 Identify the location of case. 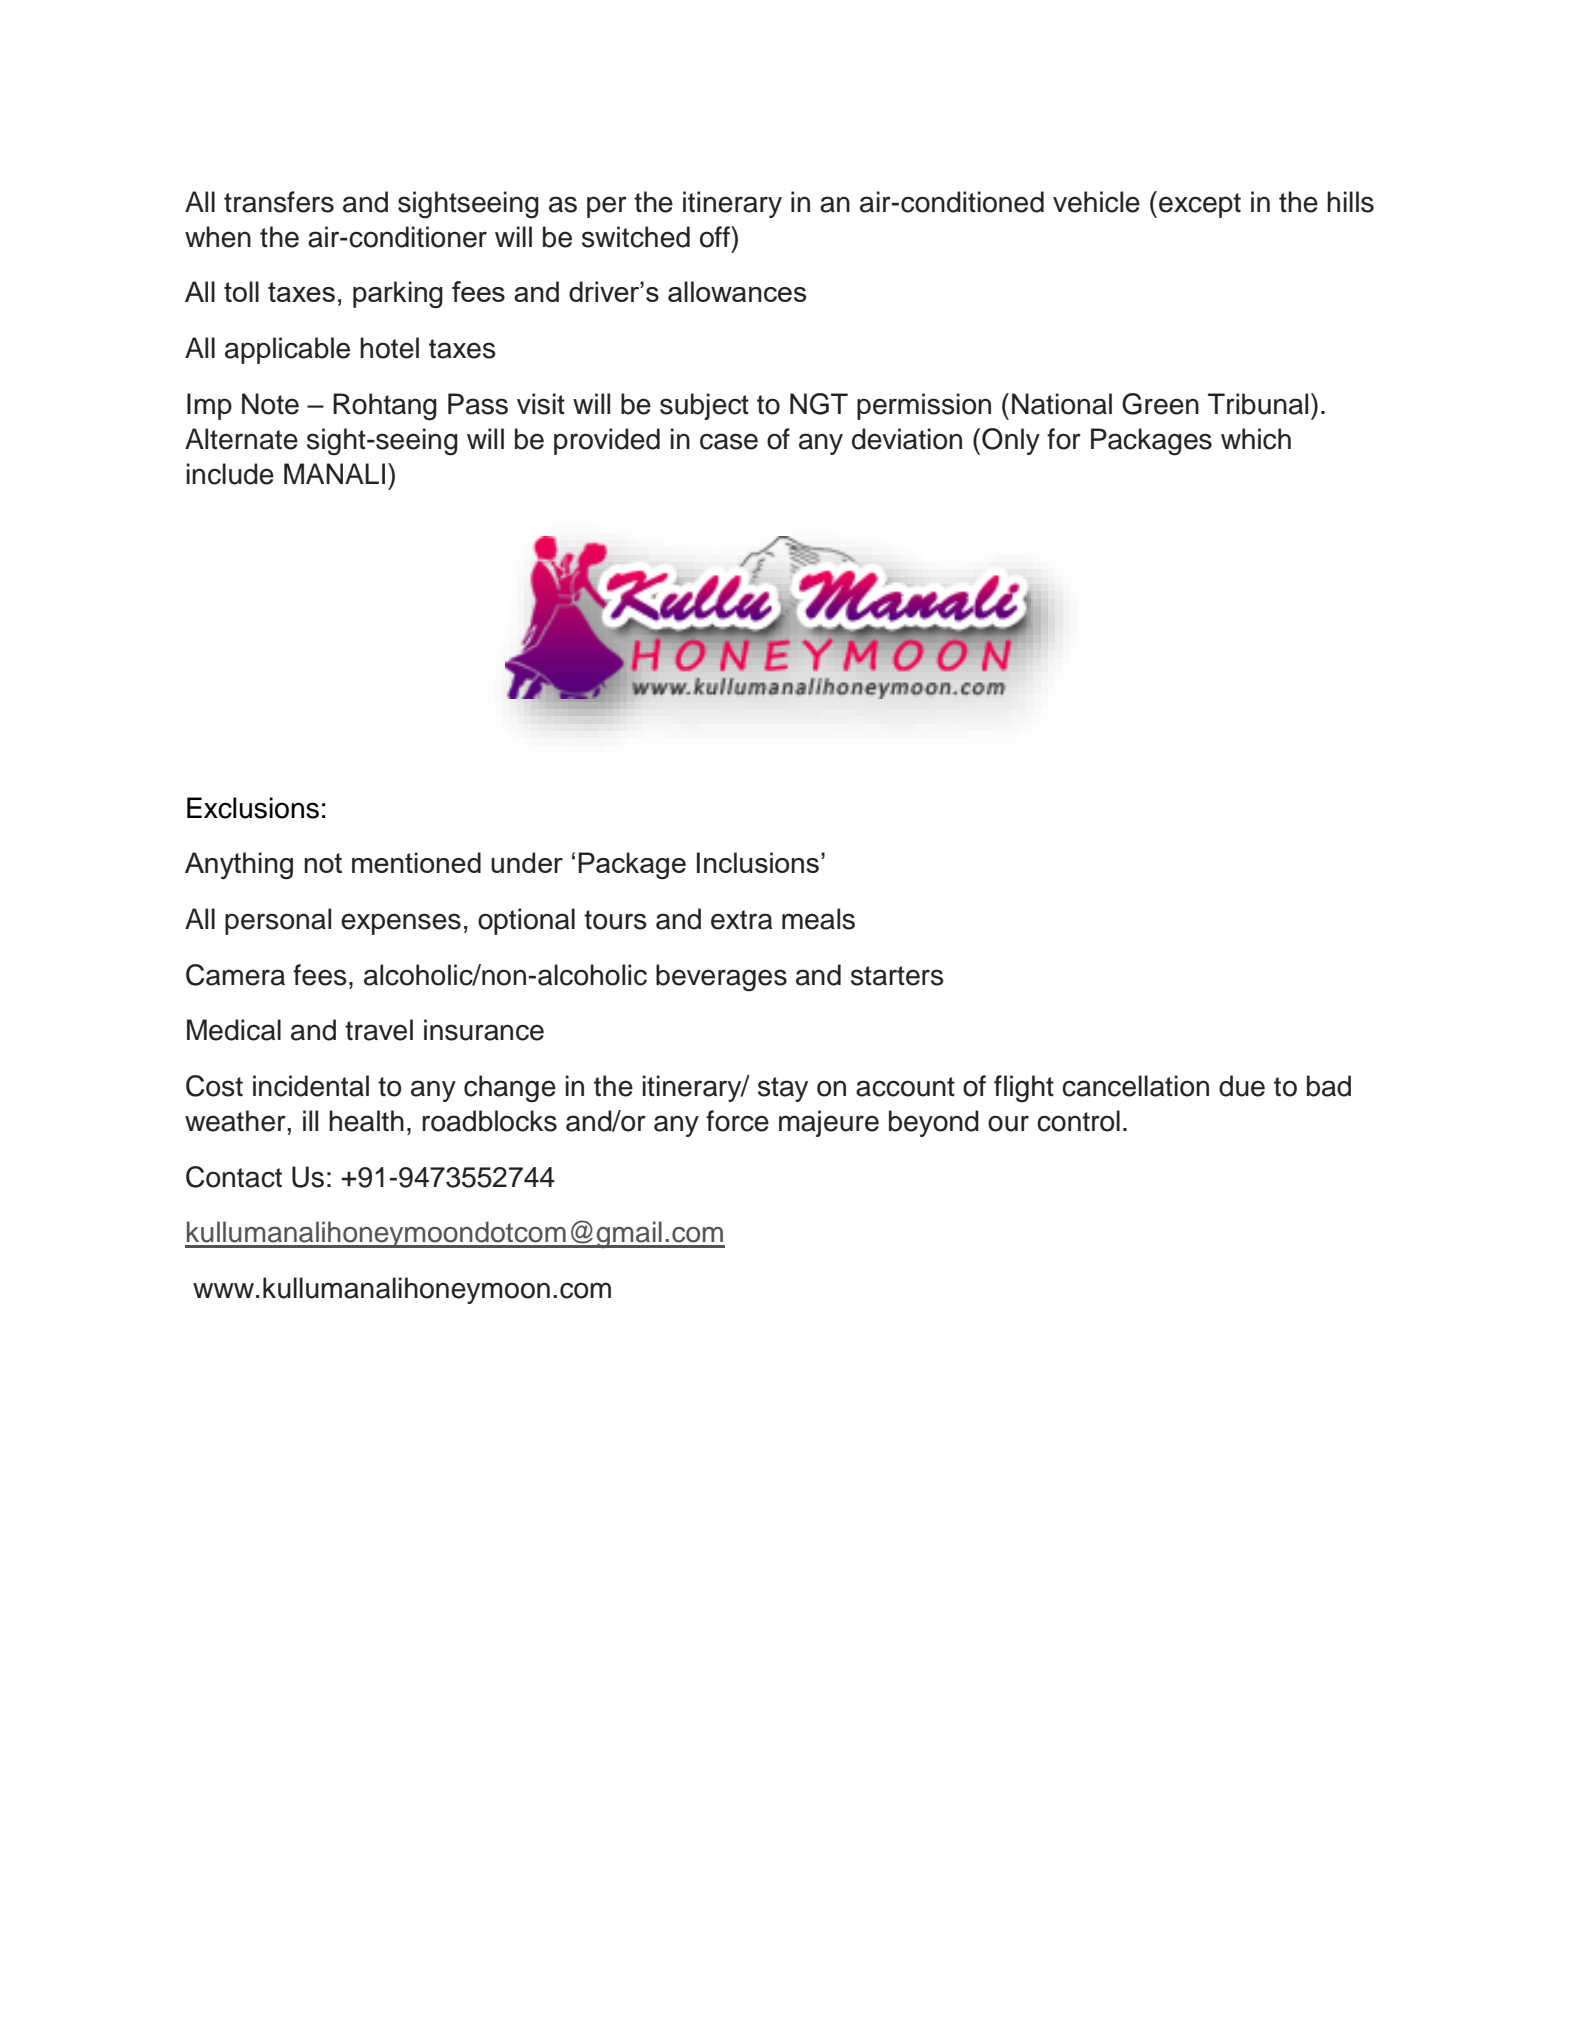
(729, 441).
